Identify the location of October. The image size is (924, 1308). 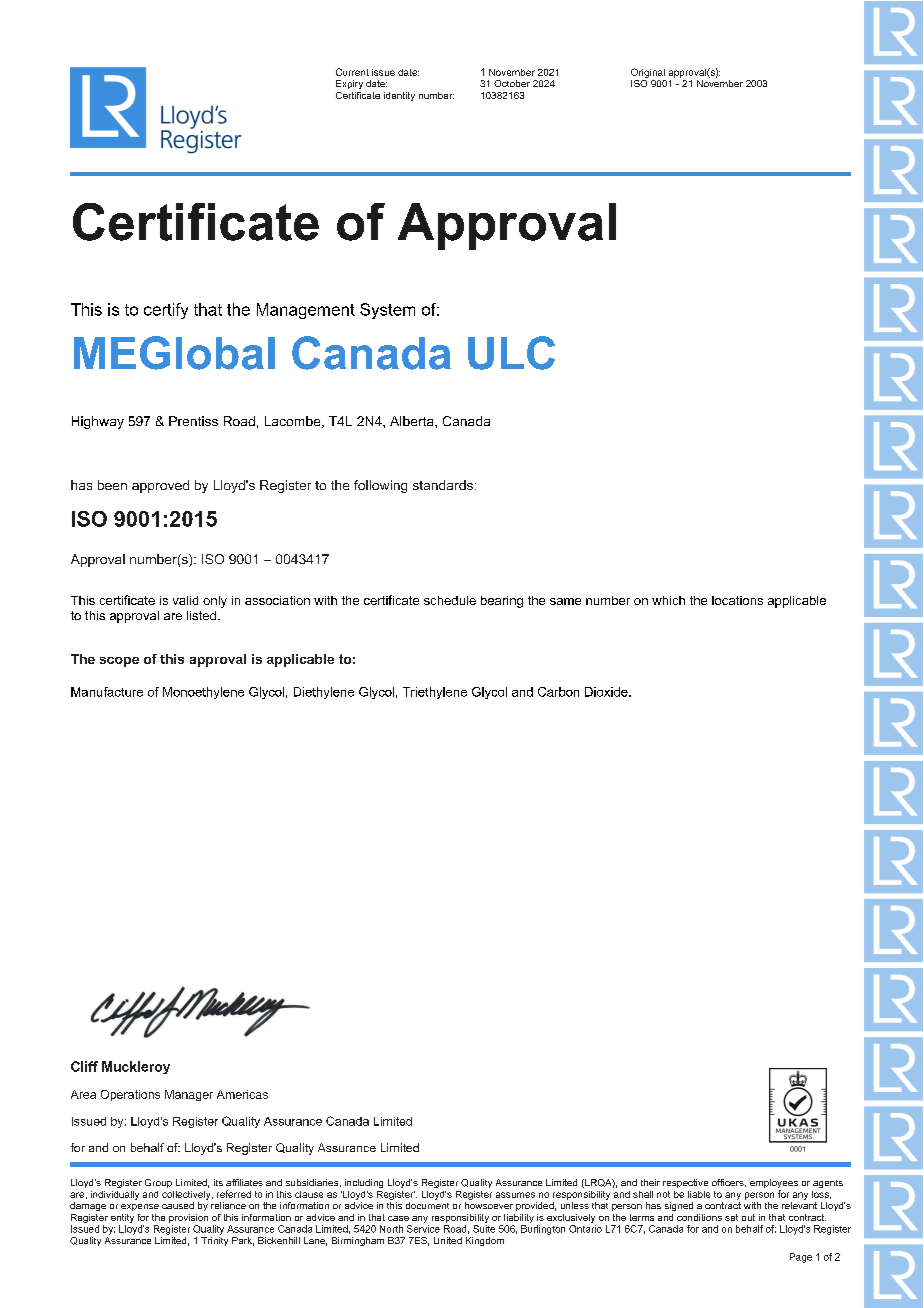
(512, 83).
